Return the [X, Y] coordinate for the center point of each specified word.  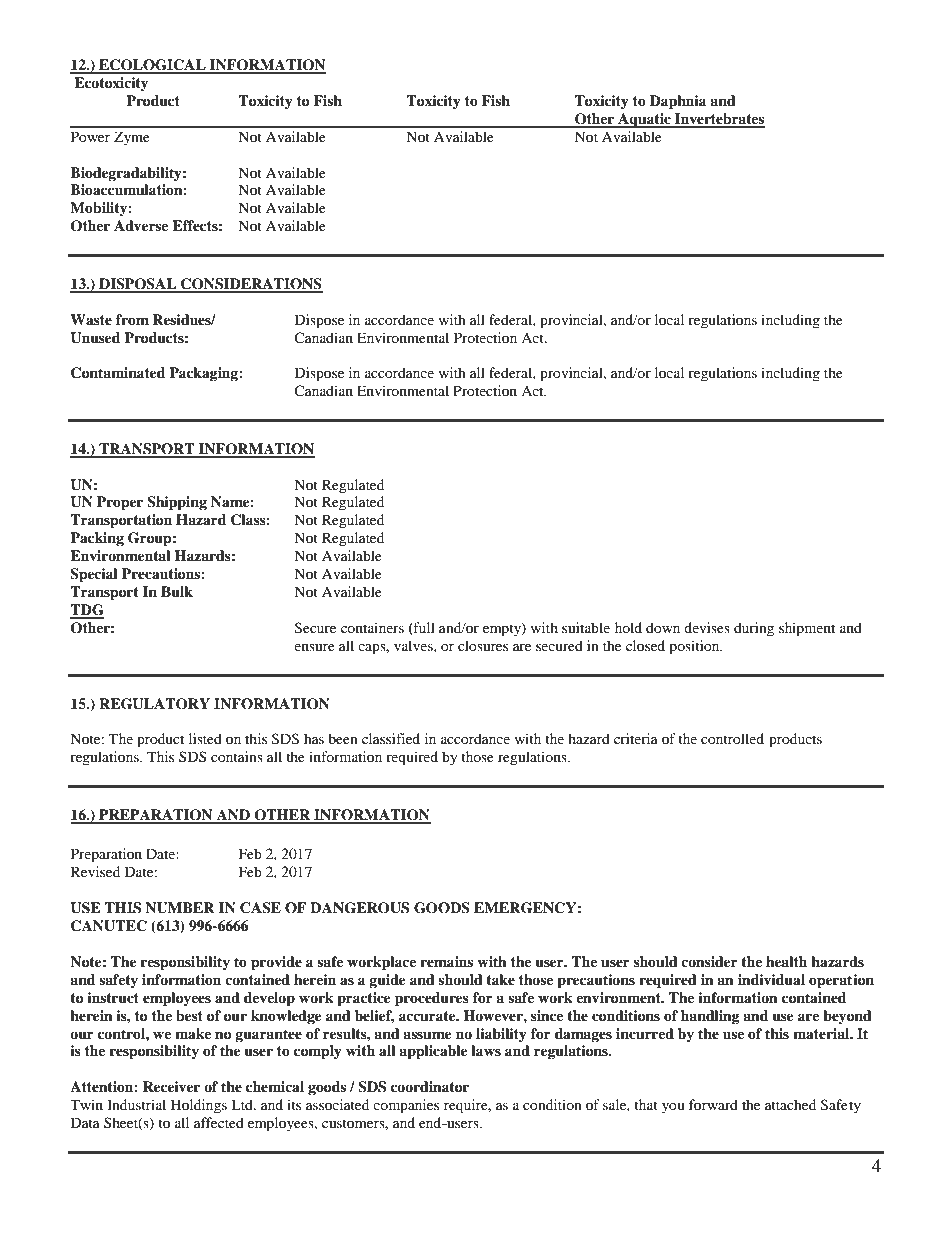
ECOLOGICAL [152, 66]
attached [790, 1104]
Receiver [171, 1086]
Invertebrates [719, 120]
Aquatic [644, 120]
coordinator [430, 1087]
